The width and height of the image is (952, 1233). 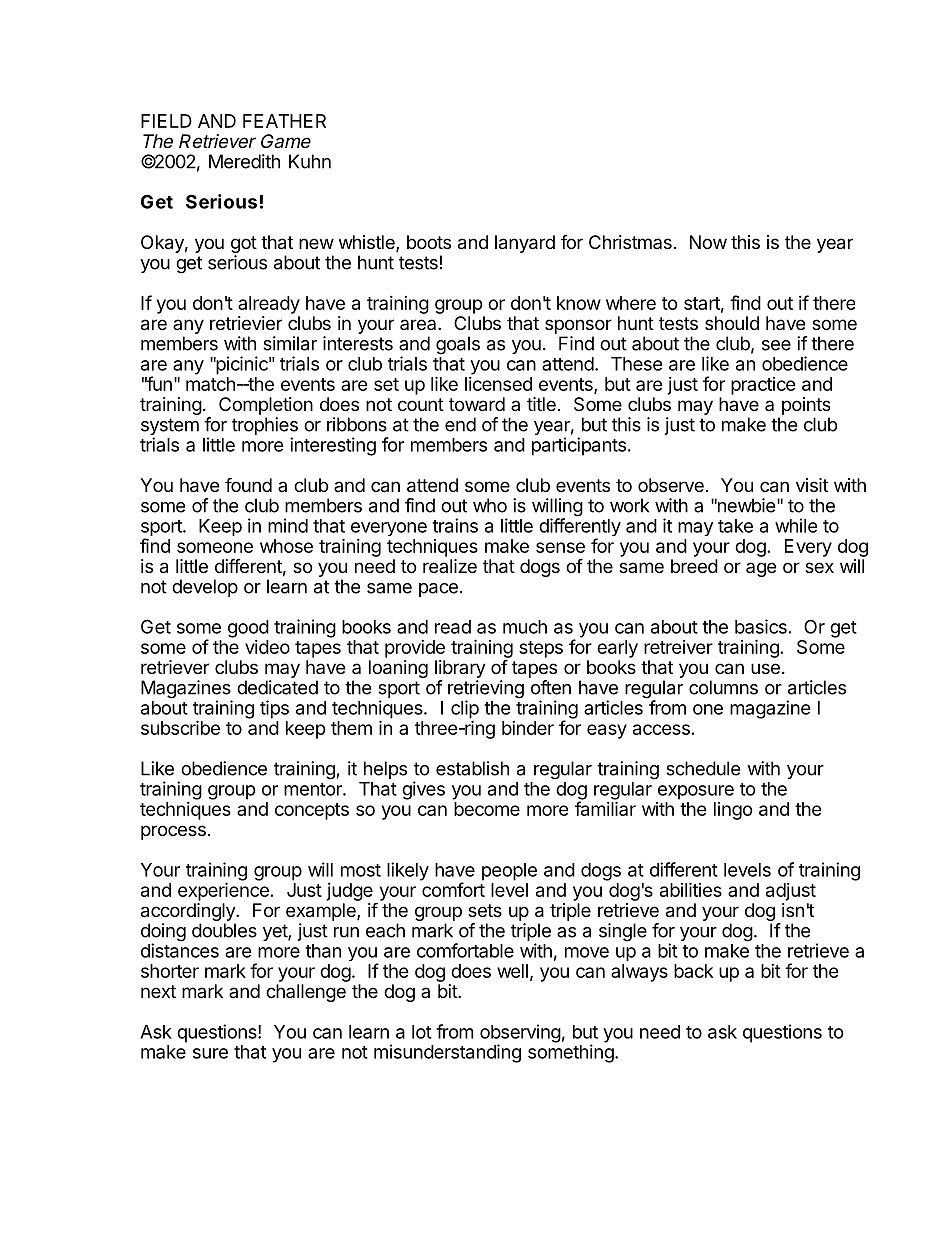 I want to click on columns, so click(x=723, y=687).
